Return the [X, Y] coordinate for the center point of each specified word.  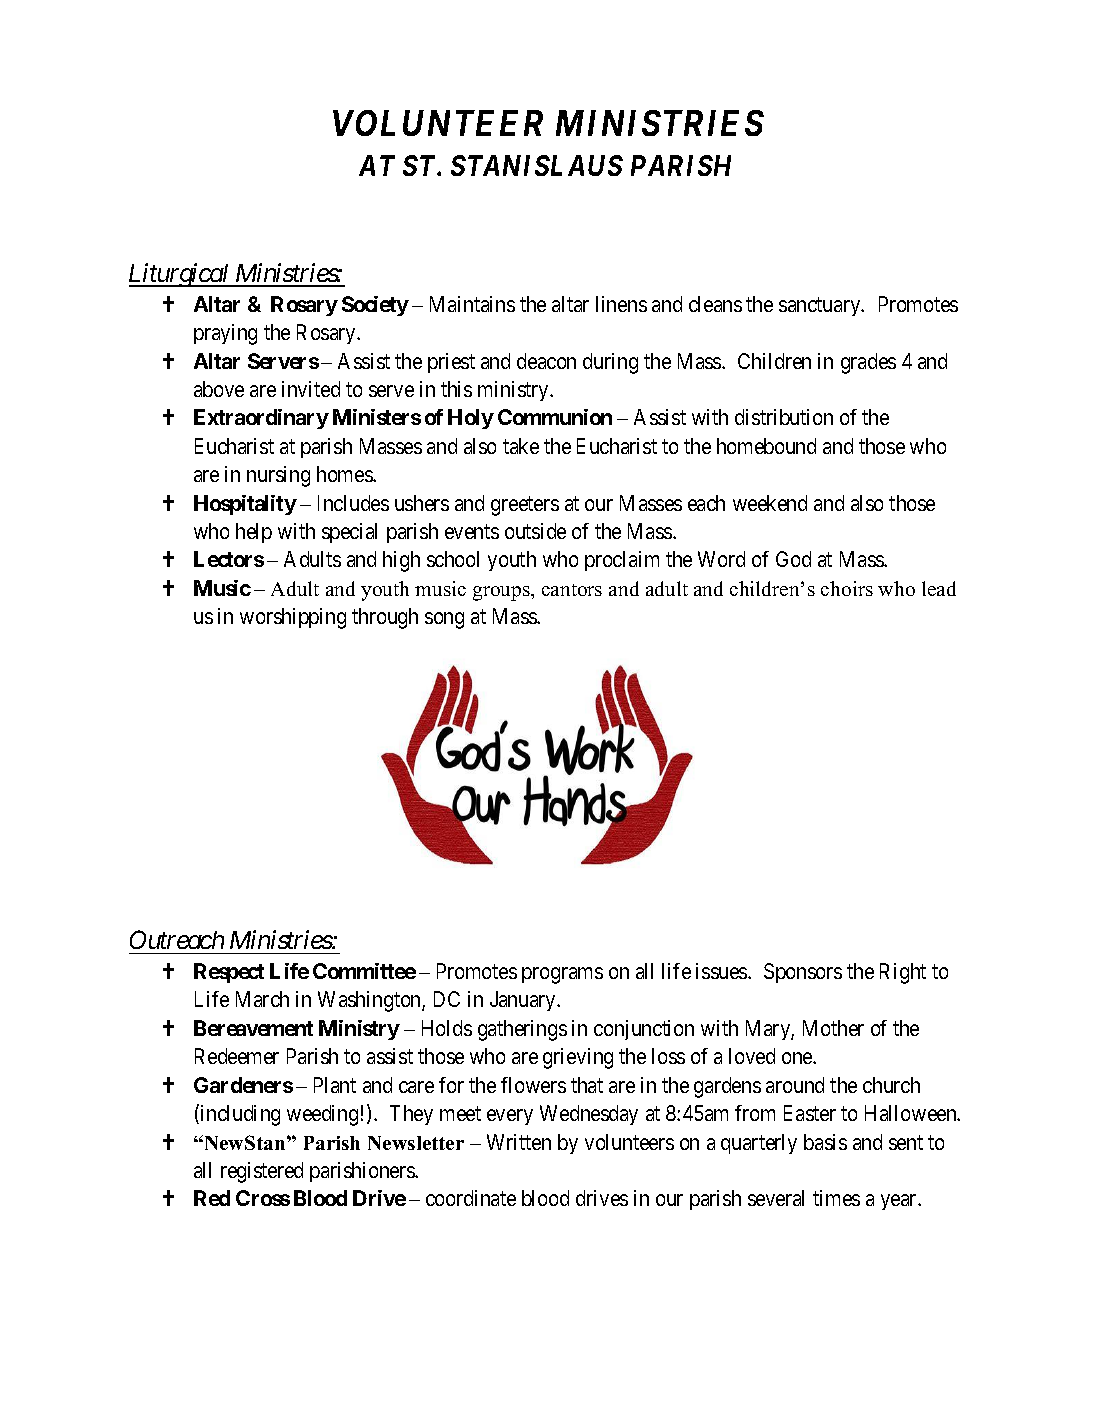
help [254, 533]
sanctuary [821, 307]
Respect [229, 973]
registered [262, 1172]
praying [225, 334]
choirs [847, 588]
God [793, 559]
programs [562, 975]
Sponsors [803, 973]
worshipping [293, 618]
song [444, 620]
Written [519, 1142]
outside [535, 531]
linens [621, 304]
